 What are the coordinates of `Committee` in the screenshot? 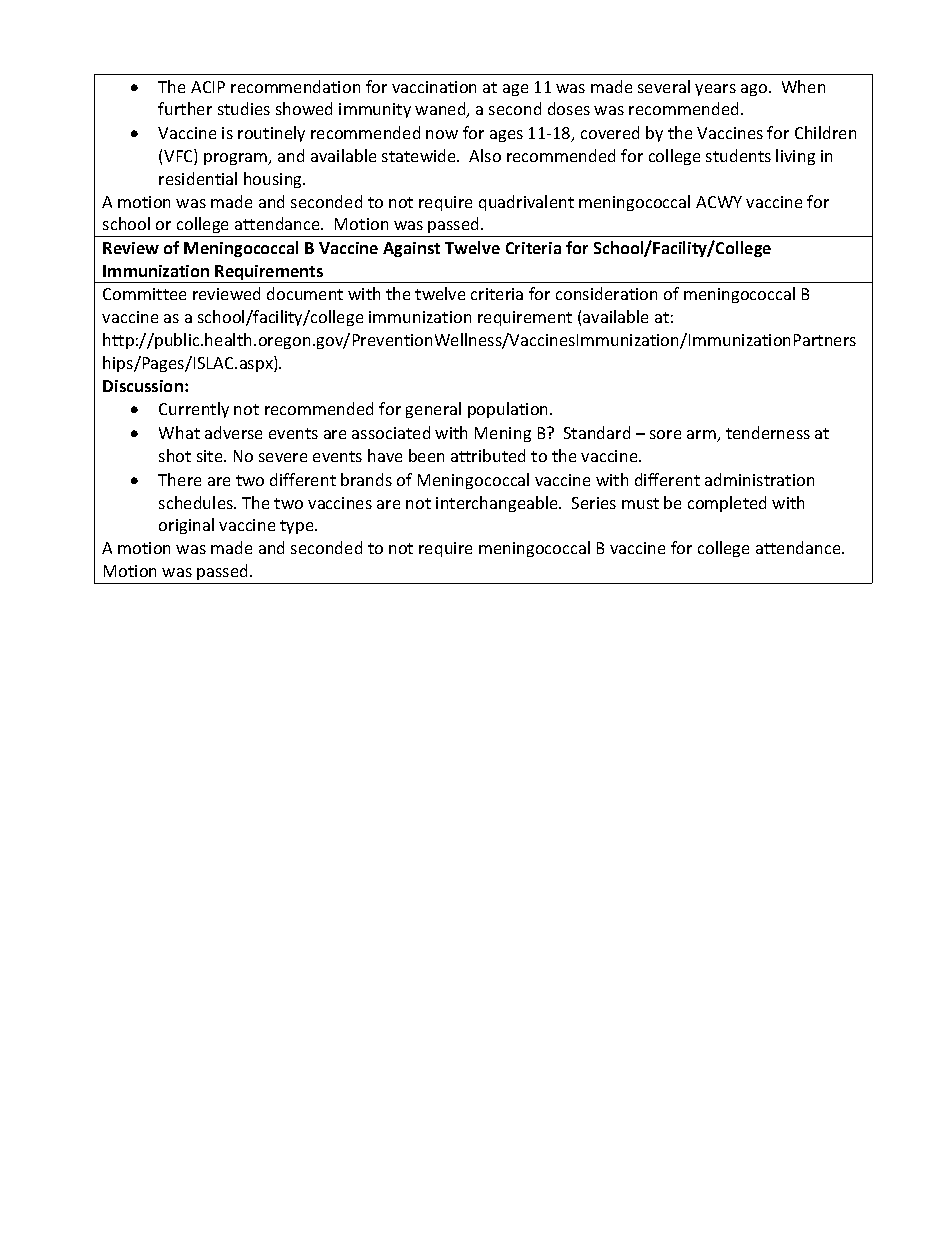 It's located at (144, 294).
